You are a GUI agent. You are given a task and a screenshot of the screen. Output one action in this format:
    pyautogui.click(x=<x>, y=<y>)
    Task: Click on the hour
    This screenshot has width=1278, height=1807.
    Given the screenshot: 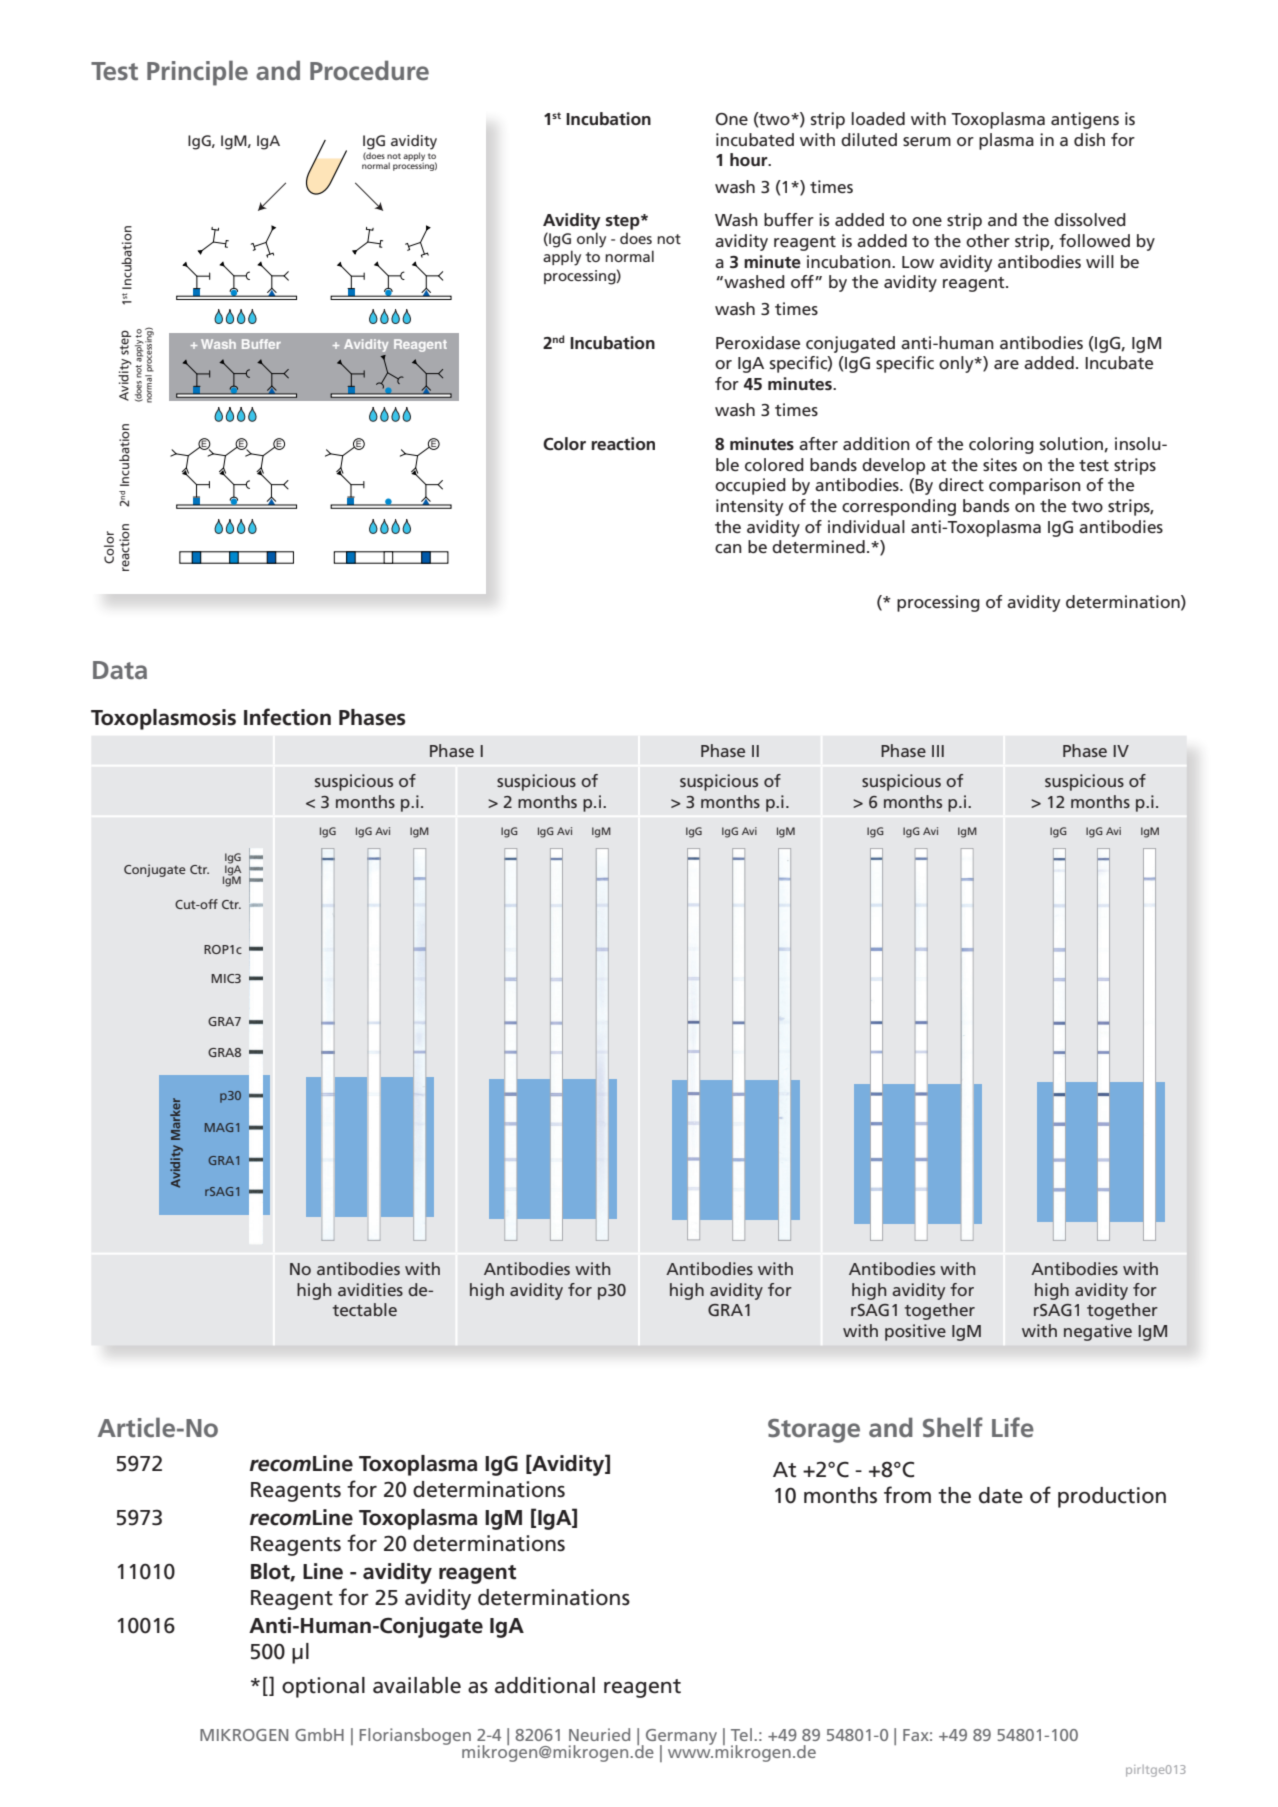 What is the action you would take?
    pyautogui.click(x=750, y=159)
